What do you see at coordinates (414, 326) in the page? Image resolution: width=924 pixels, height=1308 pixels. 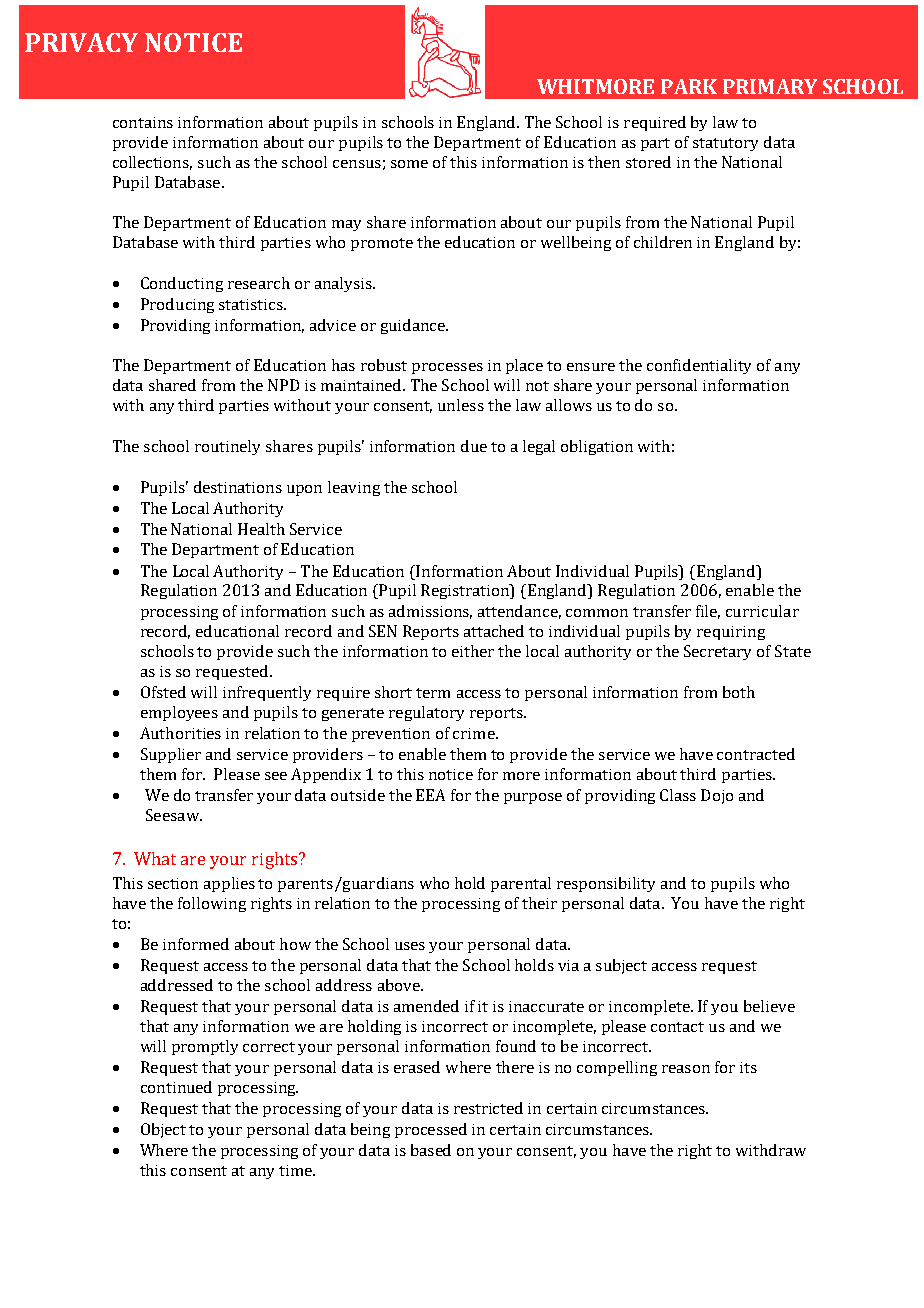 I see `guidance` at bounding box center [414, 326].
